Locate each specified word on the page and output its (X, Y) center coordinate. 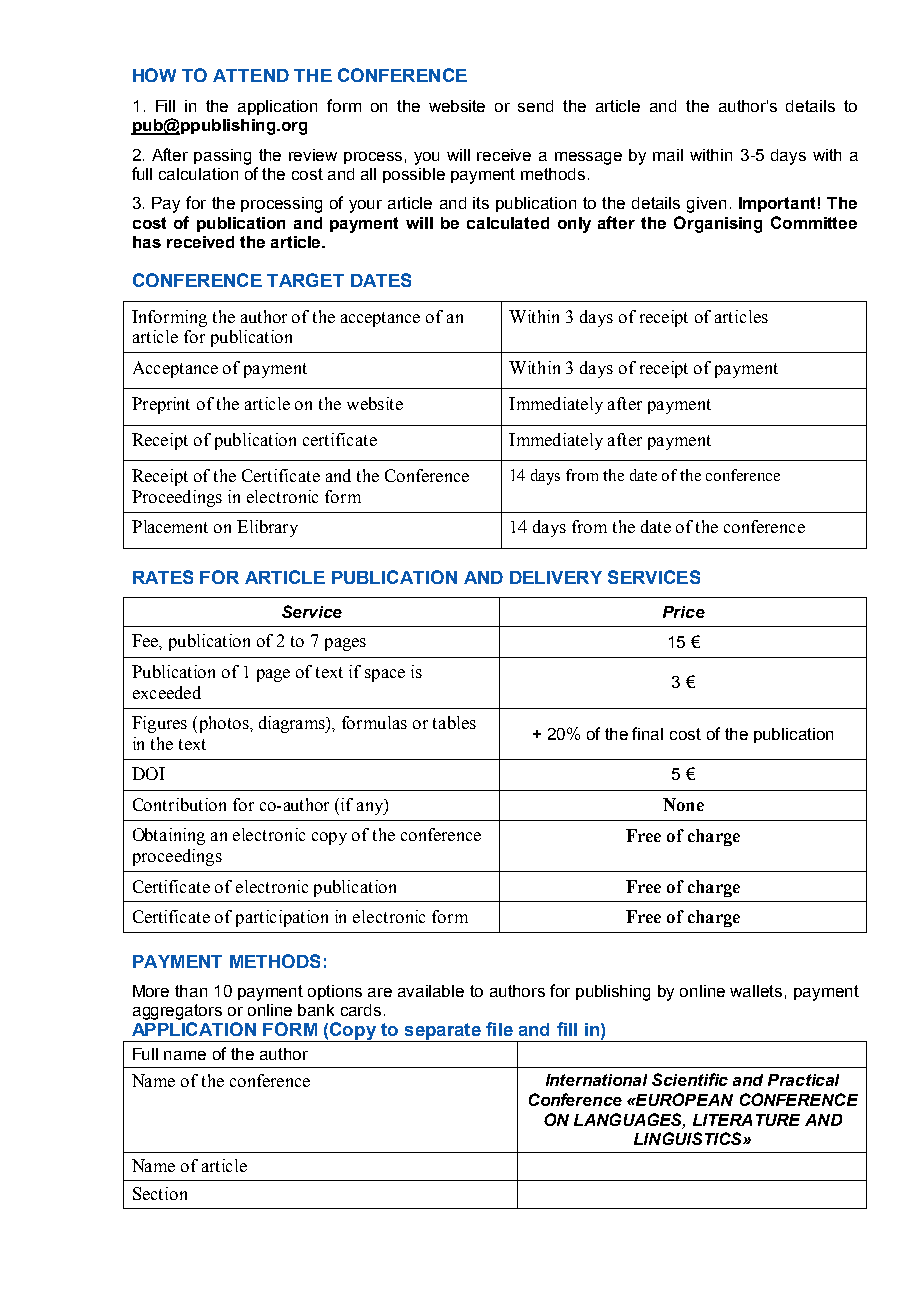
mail (668, 155)
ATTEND (251, 75)
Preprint (161, 405)
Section (160, 1193)
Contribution (179, 804)
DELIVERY (556, 577)
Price (684, 612)
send (535, 106)
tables (454, 722)
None (683, 804)
